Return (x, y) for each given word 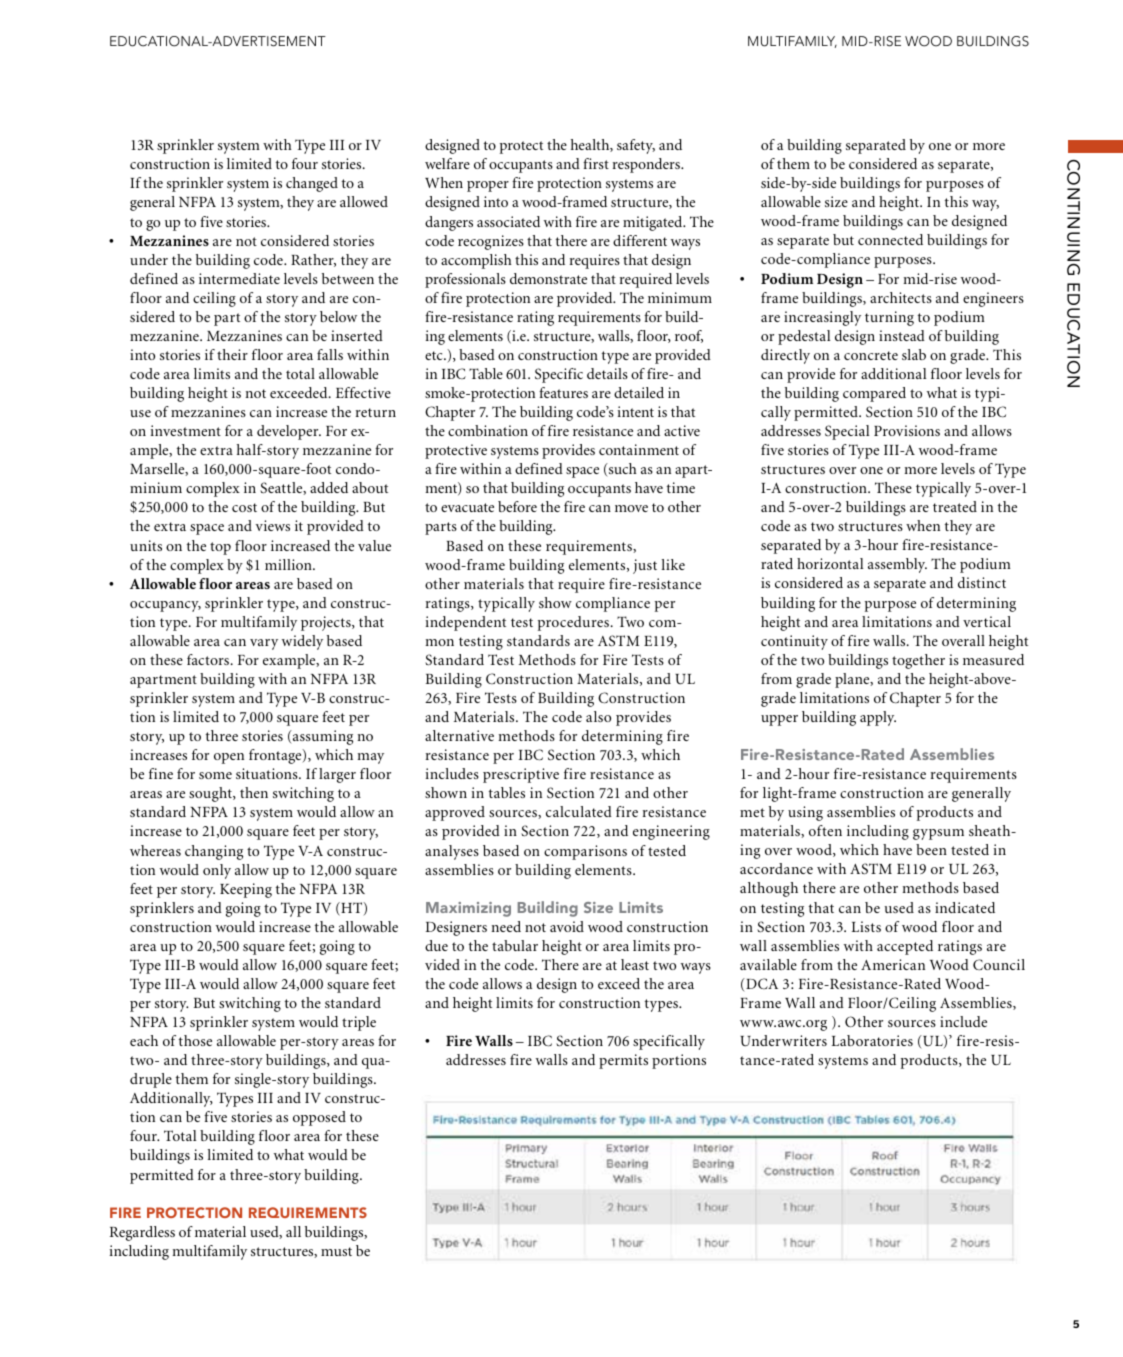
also (598, 716)
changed (312, 184)
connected (890, 239)
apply (878, 718)
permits (623, 1061)
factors (209, 659)
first (596, 163)
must (336, 1251)
